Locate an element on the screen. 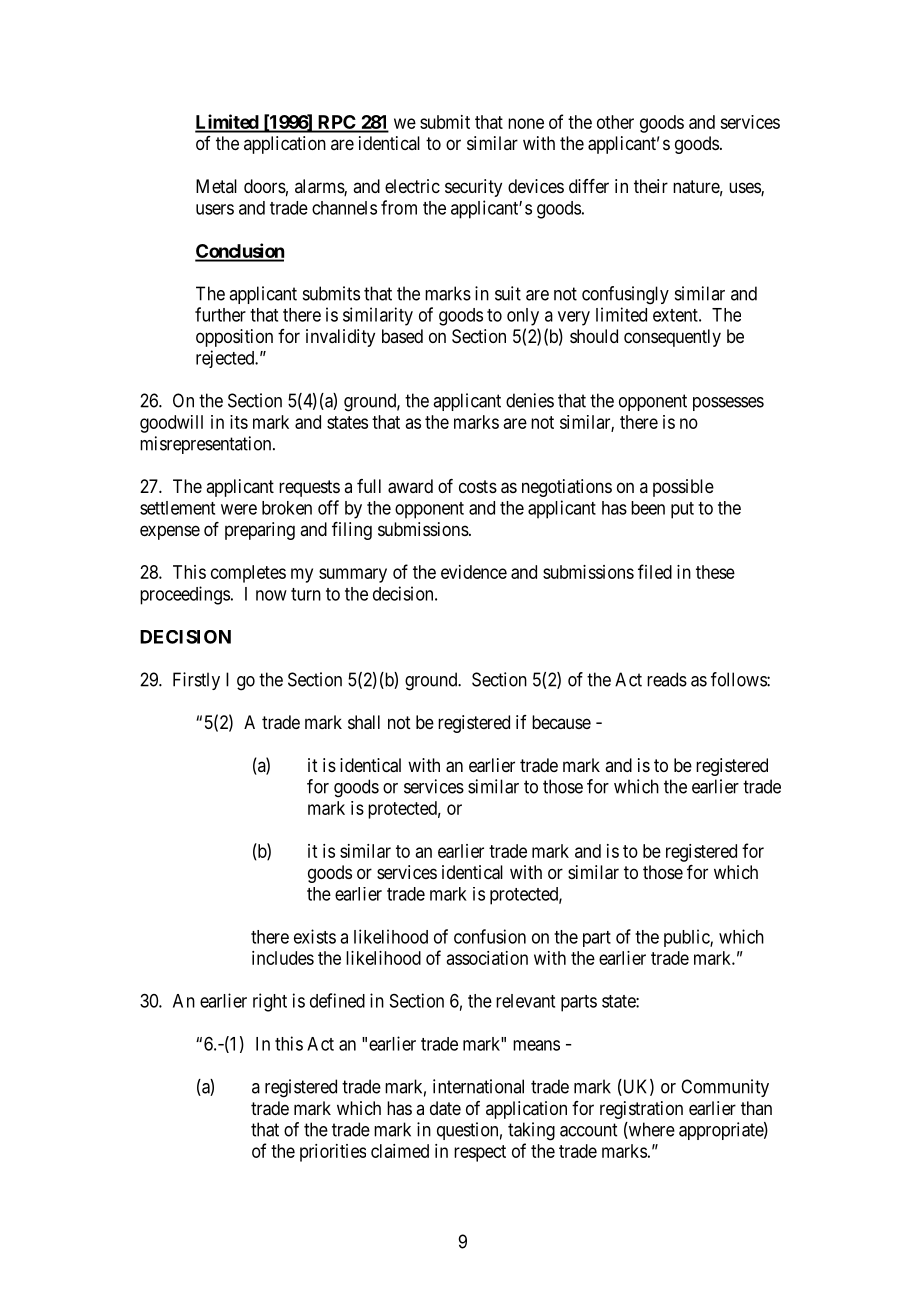 The image size is (924, 1308). security is located at coordinates (473, 188).
